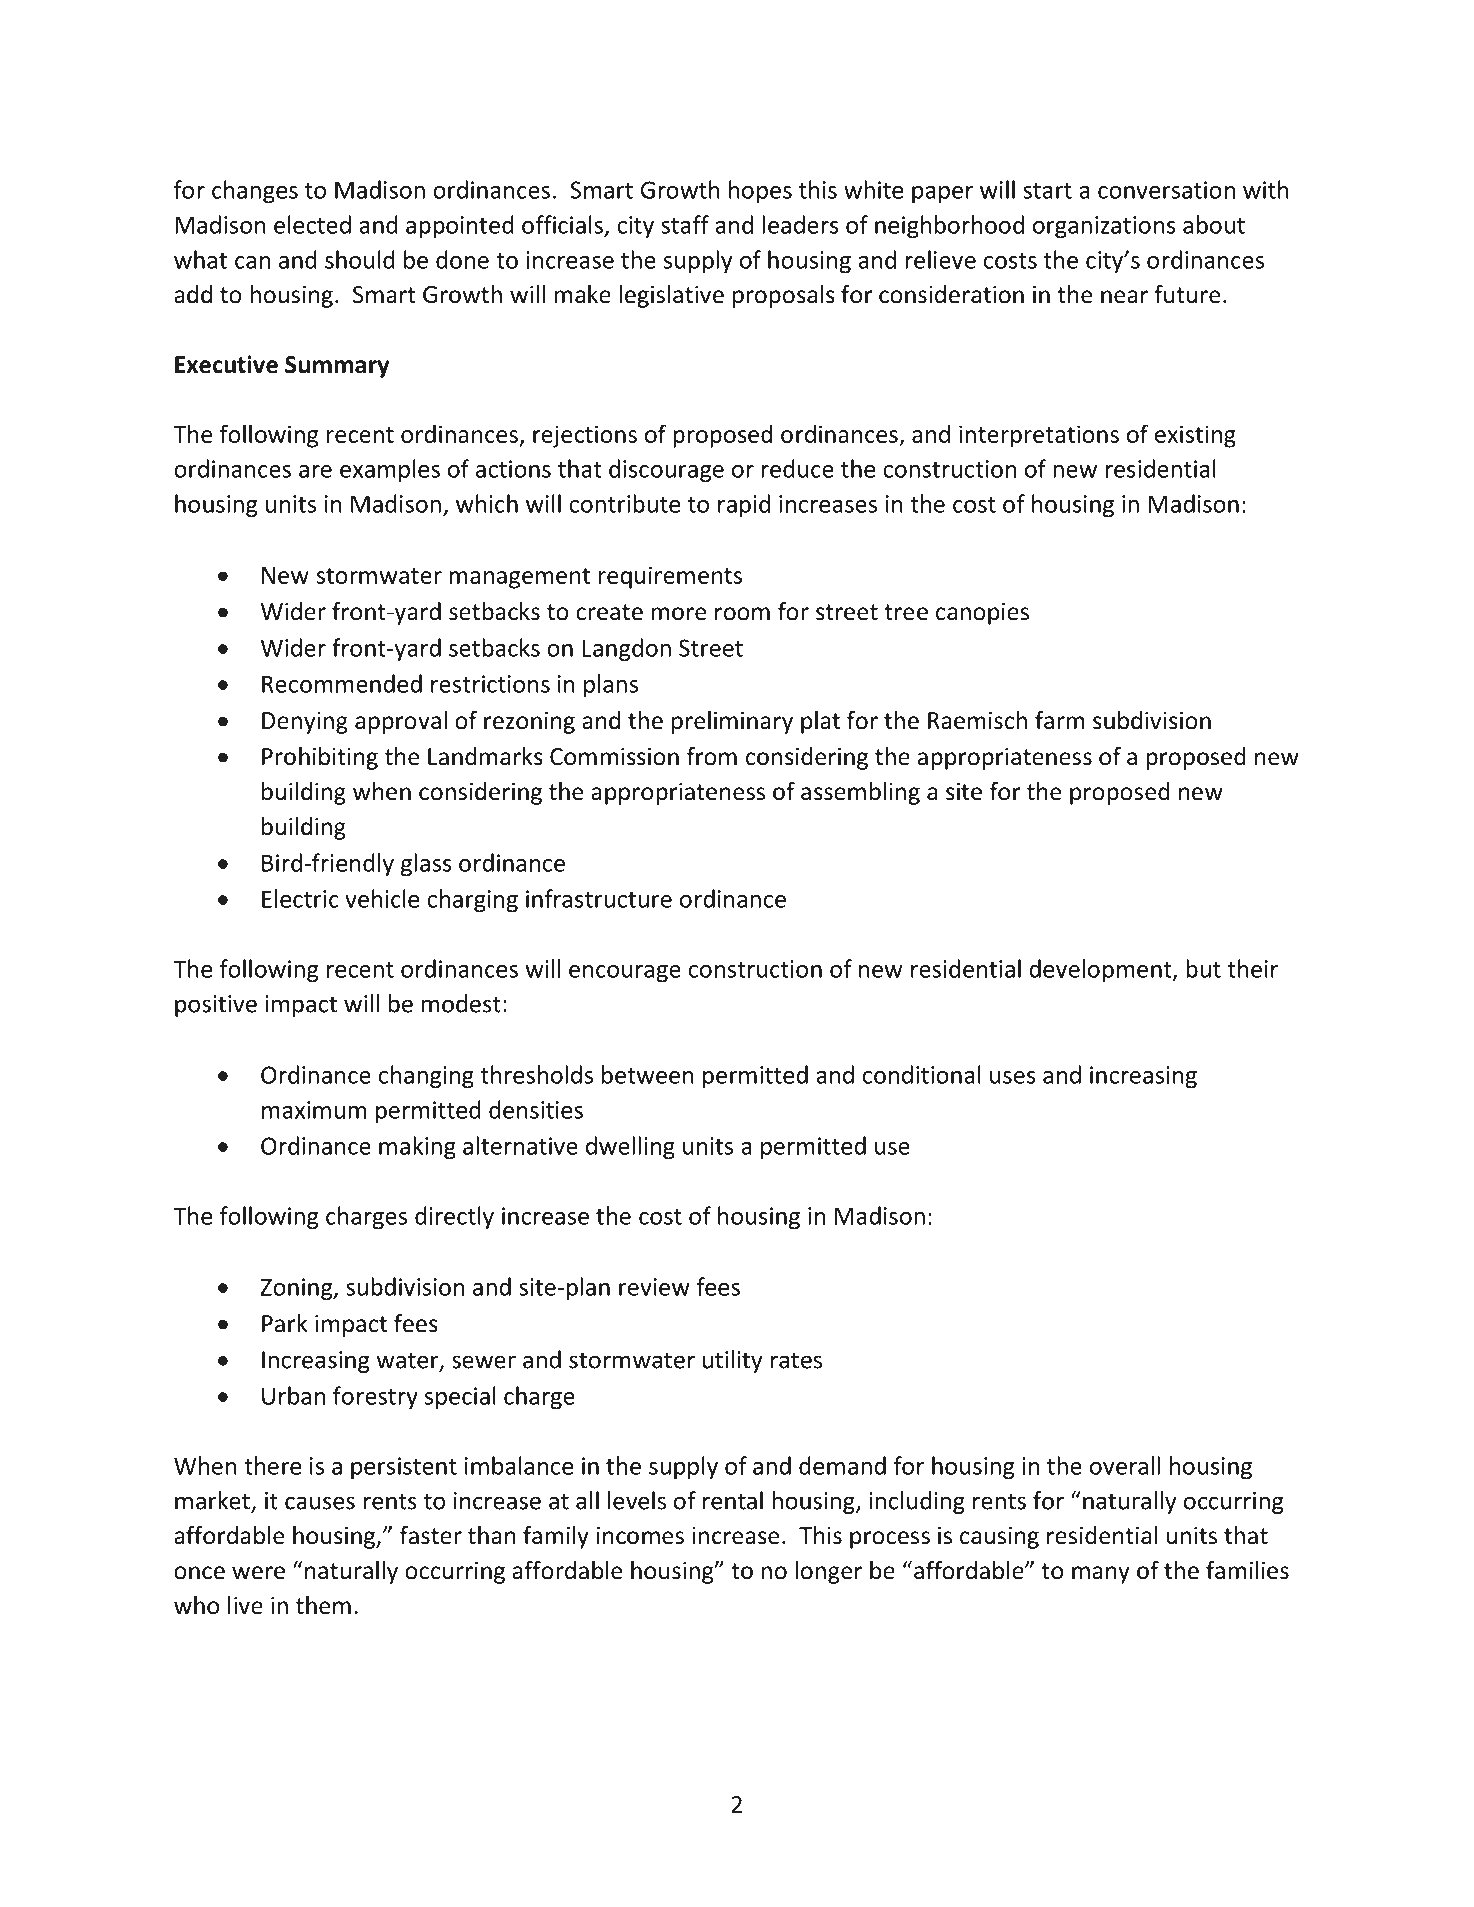 The height and width of the screenshot is (1907, 1474). Describe the element at coordinates (300, 898) in the screenshot. I see `Electric` at that location.
